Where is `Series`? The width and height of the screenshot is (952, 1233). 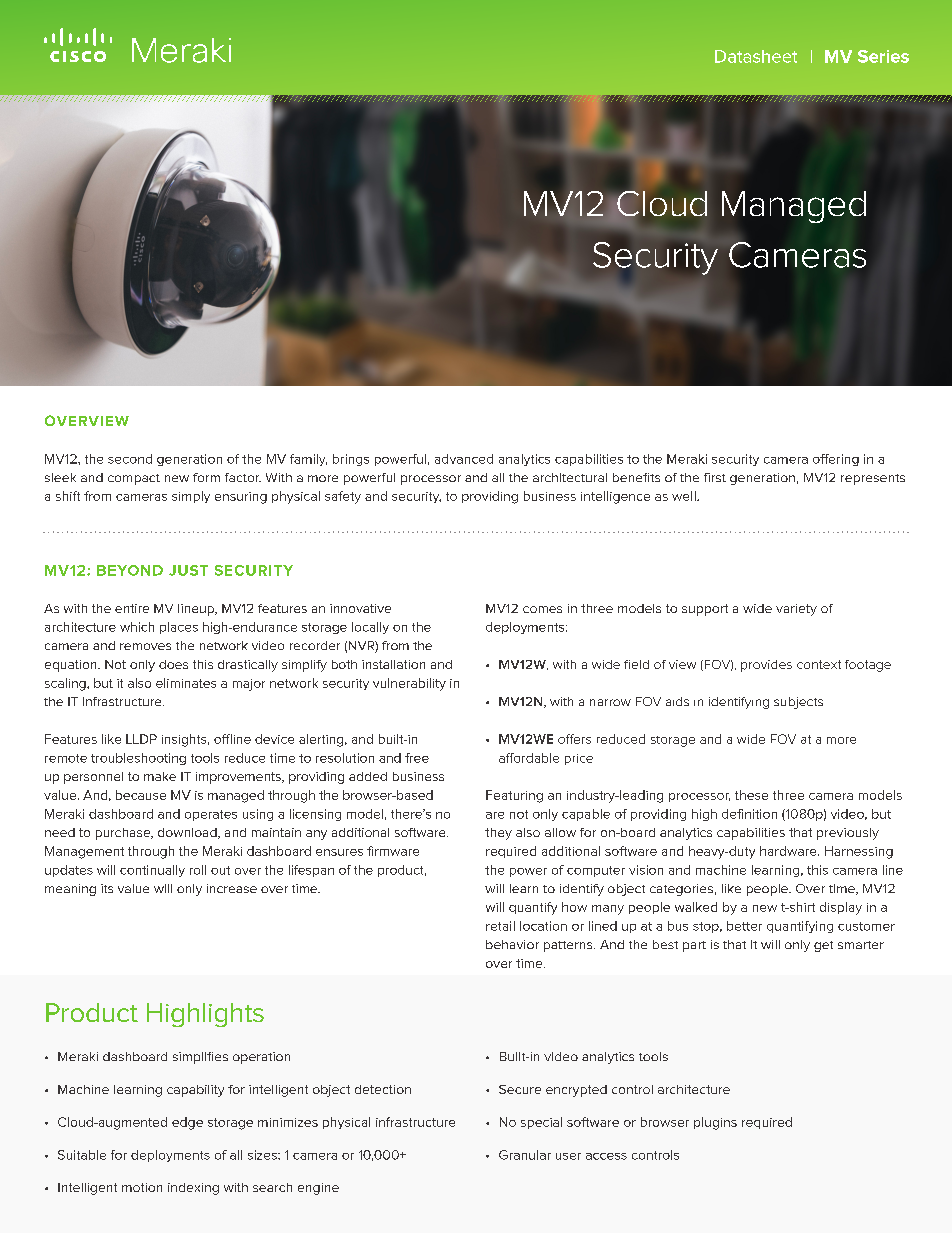
Series is located at coordinates (883, 56).
